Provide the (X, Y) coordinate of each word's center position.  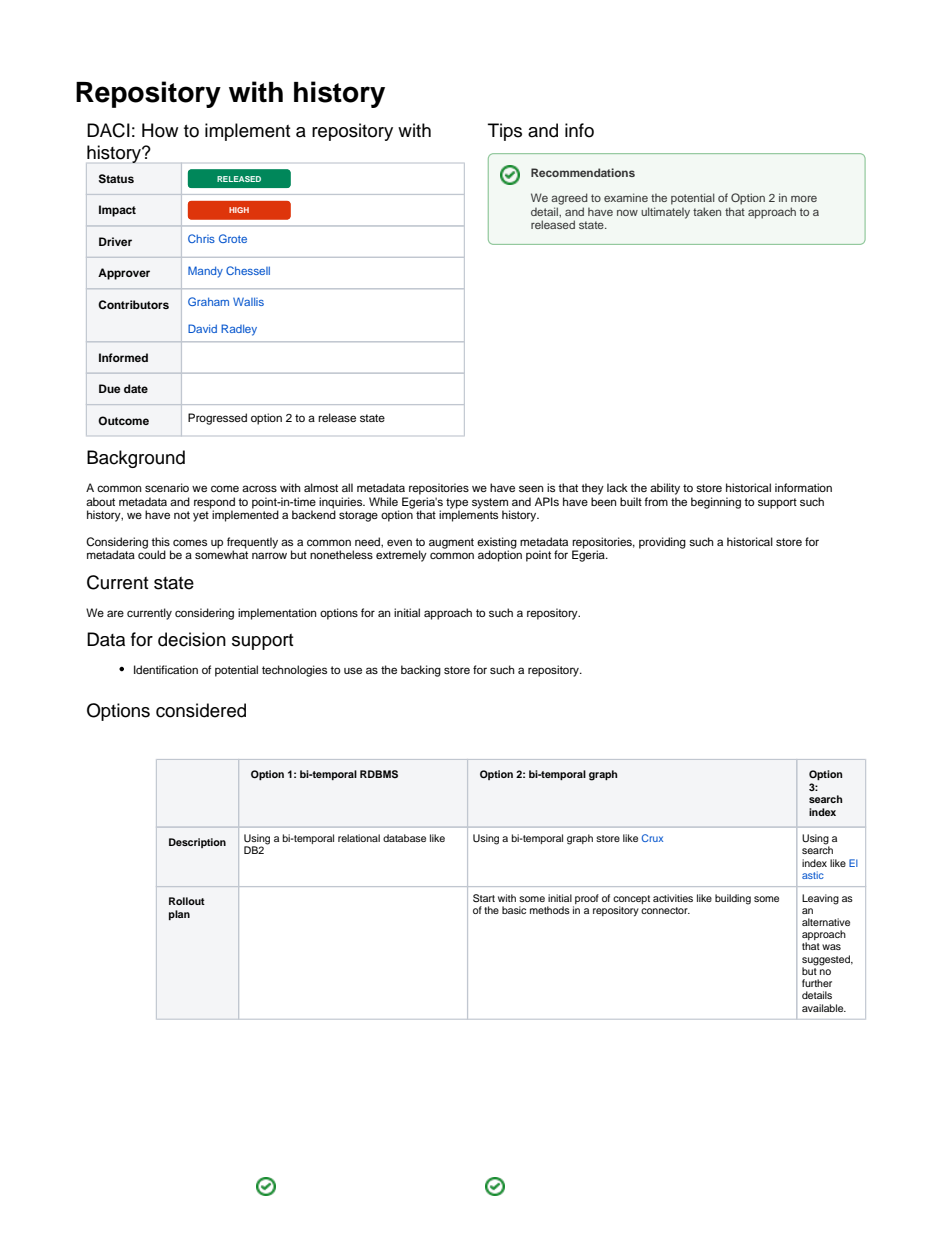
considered (201, 710)
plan (179, 915)
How (160, 130)
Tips (505, 132)
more (804, 198)
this (160, 541)
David (202, 328)
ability (665, 489)
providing (662, 543)
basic (514, 910)
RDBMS (379, 774)
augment (451, 543)
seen (531, 488)
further (817, 983)
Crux (652, 838)
